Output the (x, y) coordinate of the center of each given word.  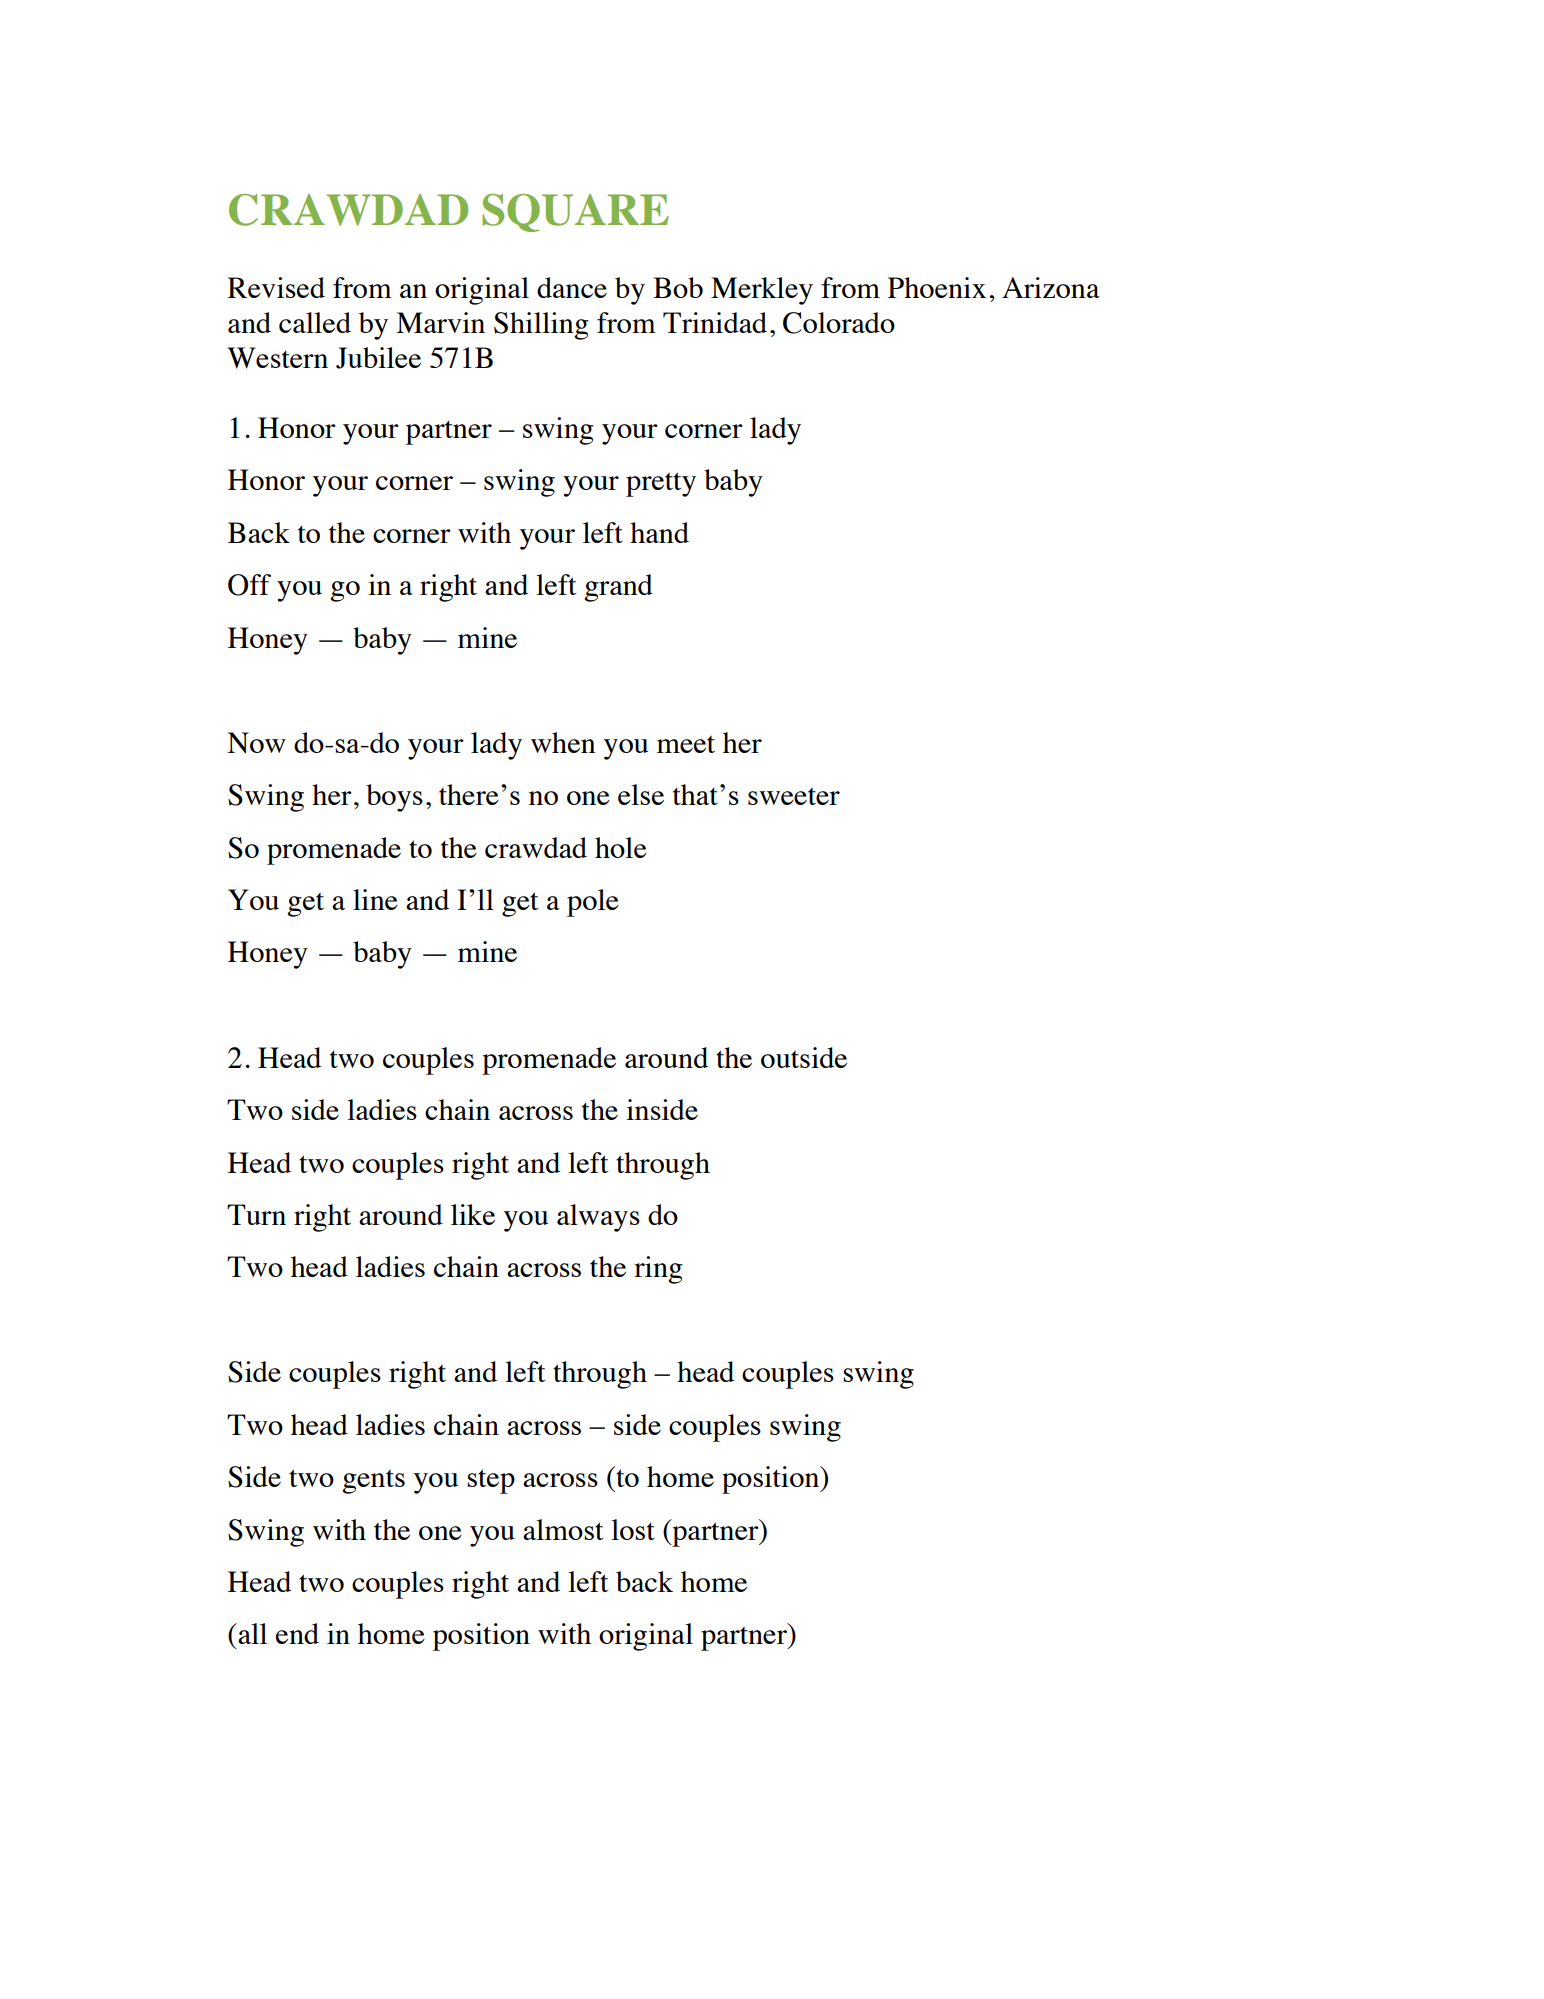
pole (593, 903)
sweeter (794, 796)
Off (249, 585)
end (297, 1633)
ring (658, 1270)
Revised (276, 287)
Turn (256, 1214)
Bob (678, 287)
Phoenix (937, 287)
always (598, 1218)
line (375, 899)
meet (686, 744)
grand (618, 588)
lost (633, 1529)
